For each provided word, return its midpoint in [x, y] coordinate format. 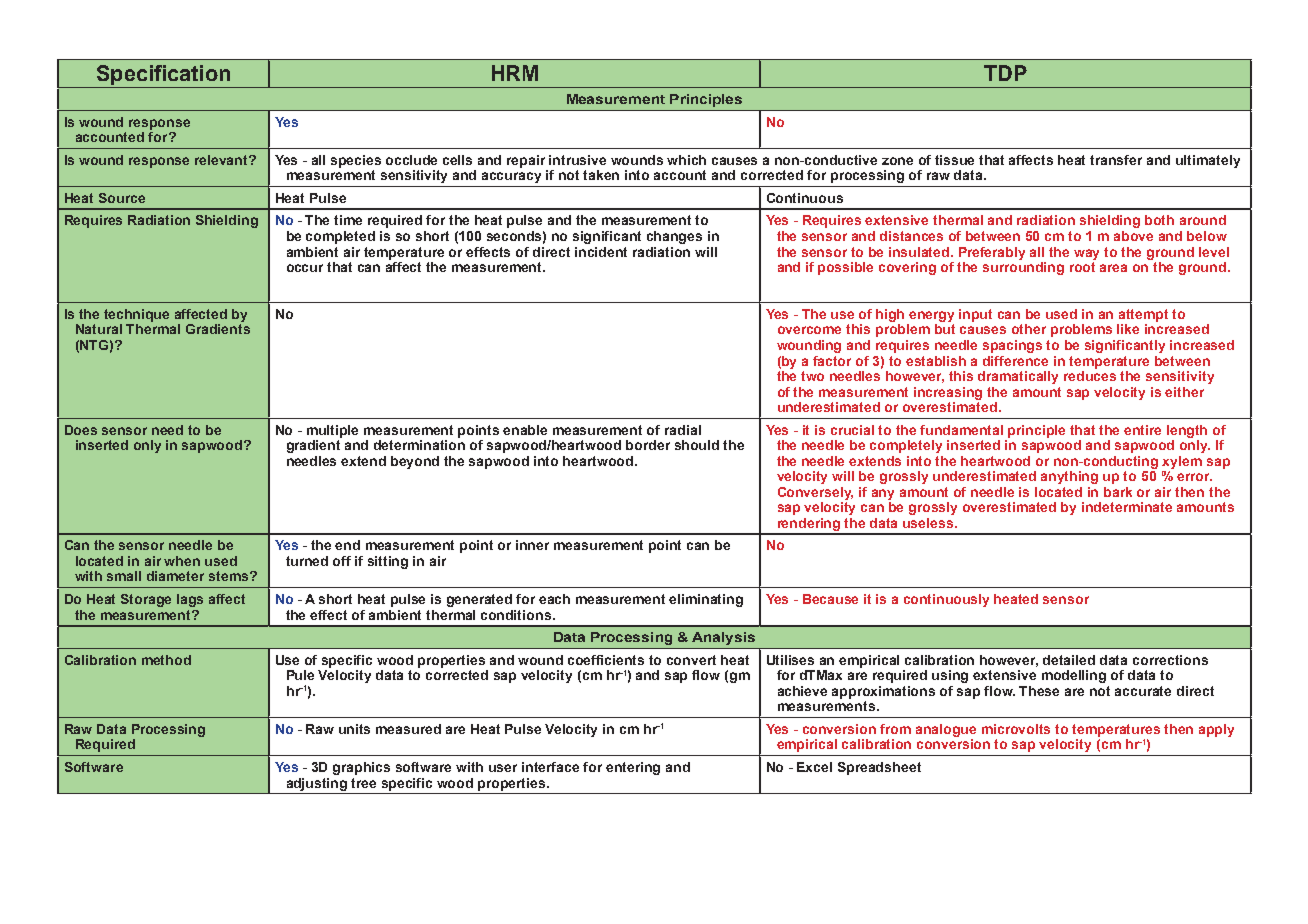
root [1082, 267]
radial [683, 430]
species [356, 161]
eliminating [706, 600]
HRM [515, 73]
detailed [1069, 660]
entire [1142, 430]
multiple [332, 431]
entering [633, 768]
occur [305, 268]
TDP [1005, 73]
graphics [361, 768]
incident [601, 252]
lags [190, 600]
